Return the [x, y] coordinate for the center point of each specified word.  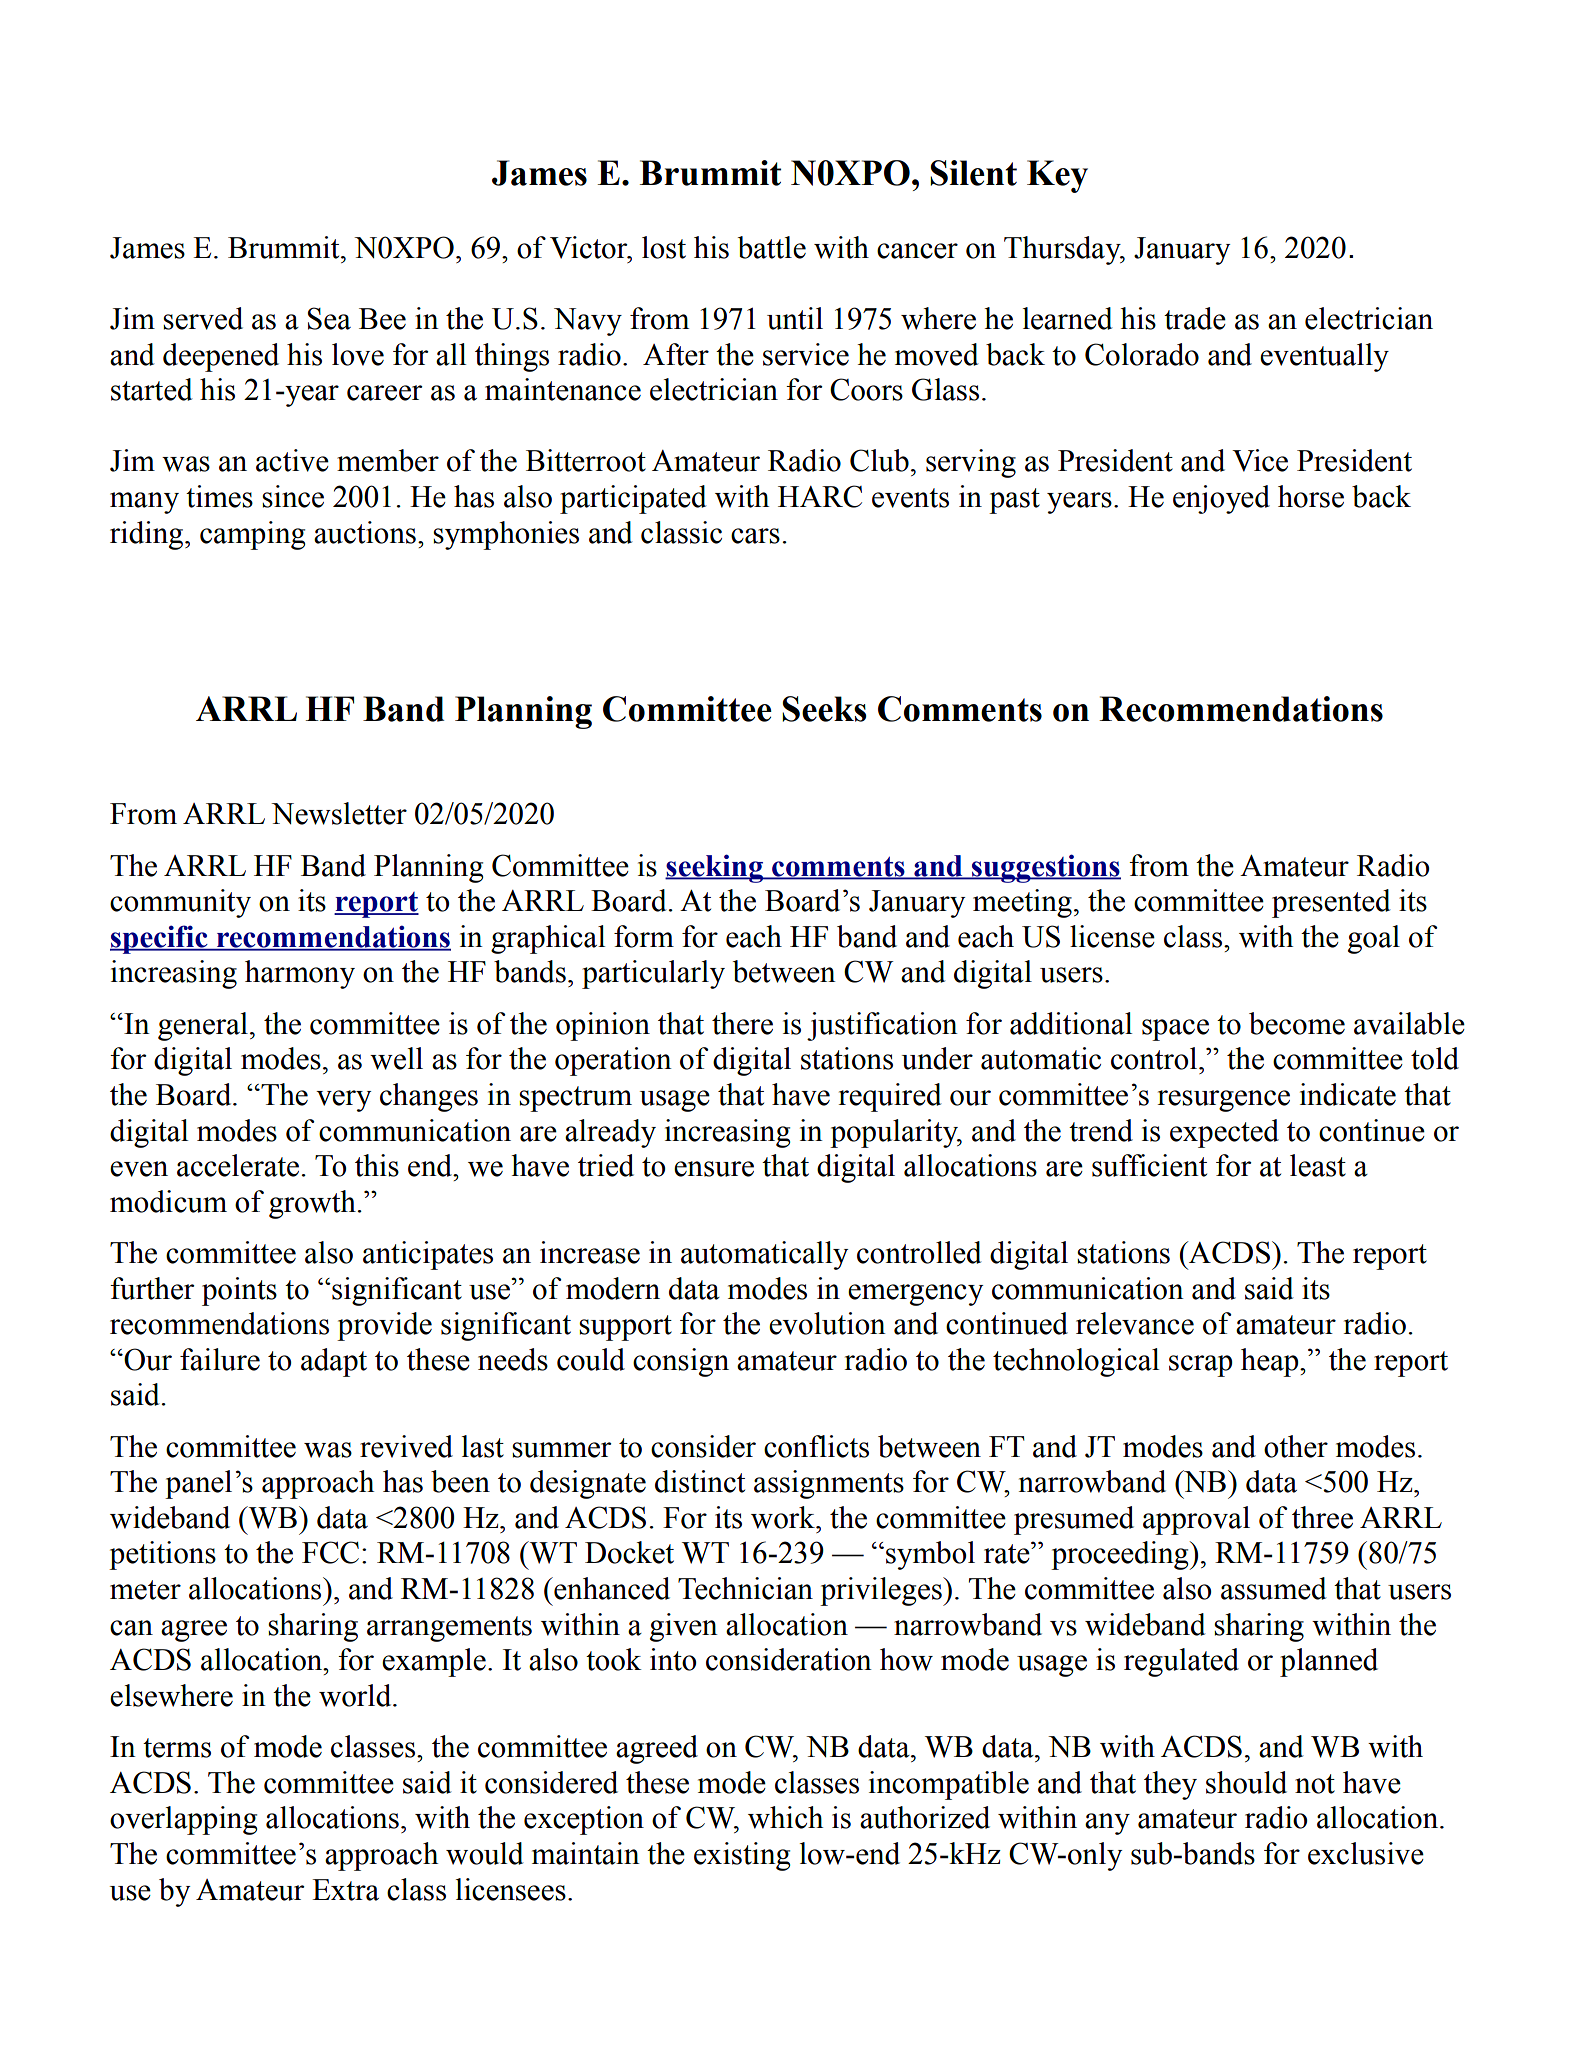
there [742, 1023]
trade [1195, 318]
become [1297, 1023]
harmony [300, 974]
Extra [345, 1890]
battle [772, 247]
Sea [329, 318]
